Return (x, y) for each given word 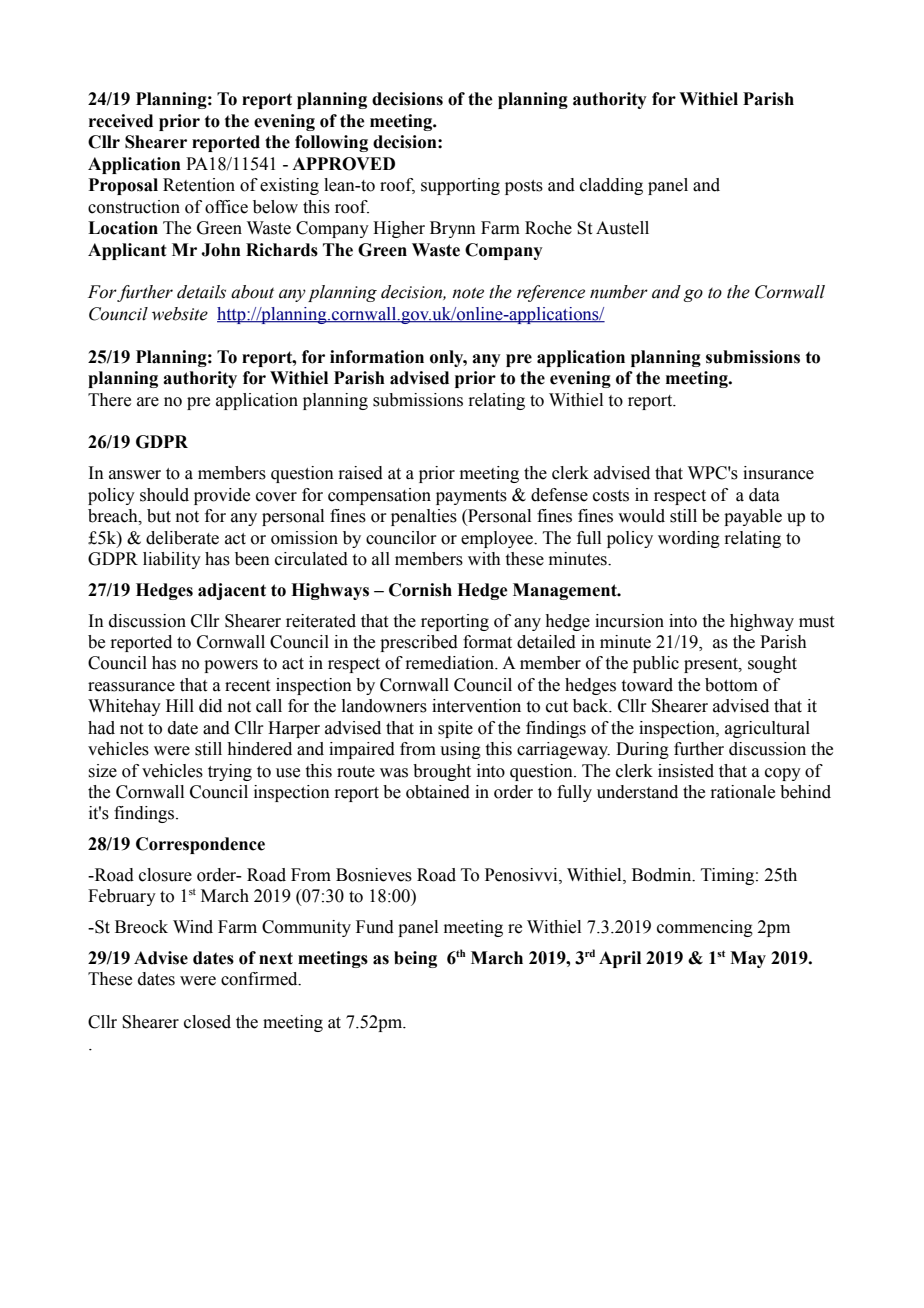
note (468, 293)
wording (689, 539)
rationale (742, 792)
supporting (460, 186)
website (180, 314)
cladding (611, 186)
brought (442, 772)
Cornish (420, 590)
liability (172, 560)
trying (230, 772)
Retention (199, 185)
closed (207, 1022)
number (619, 292)
